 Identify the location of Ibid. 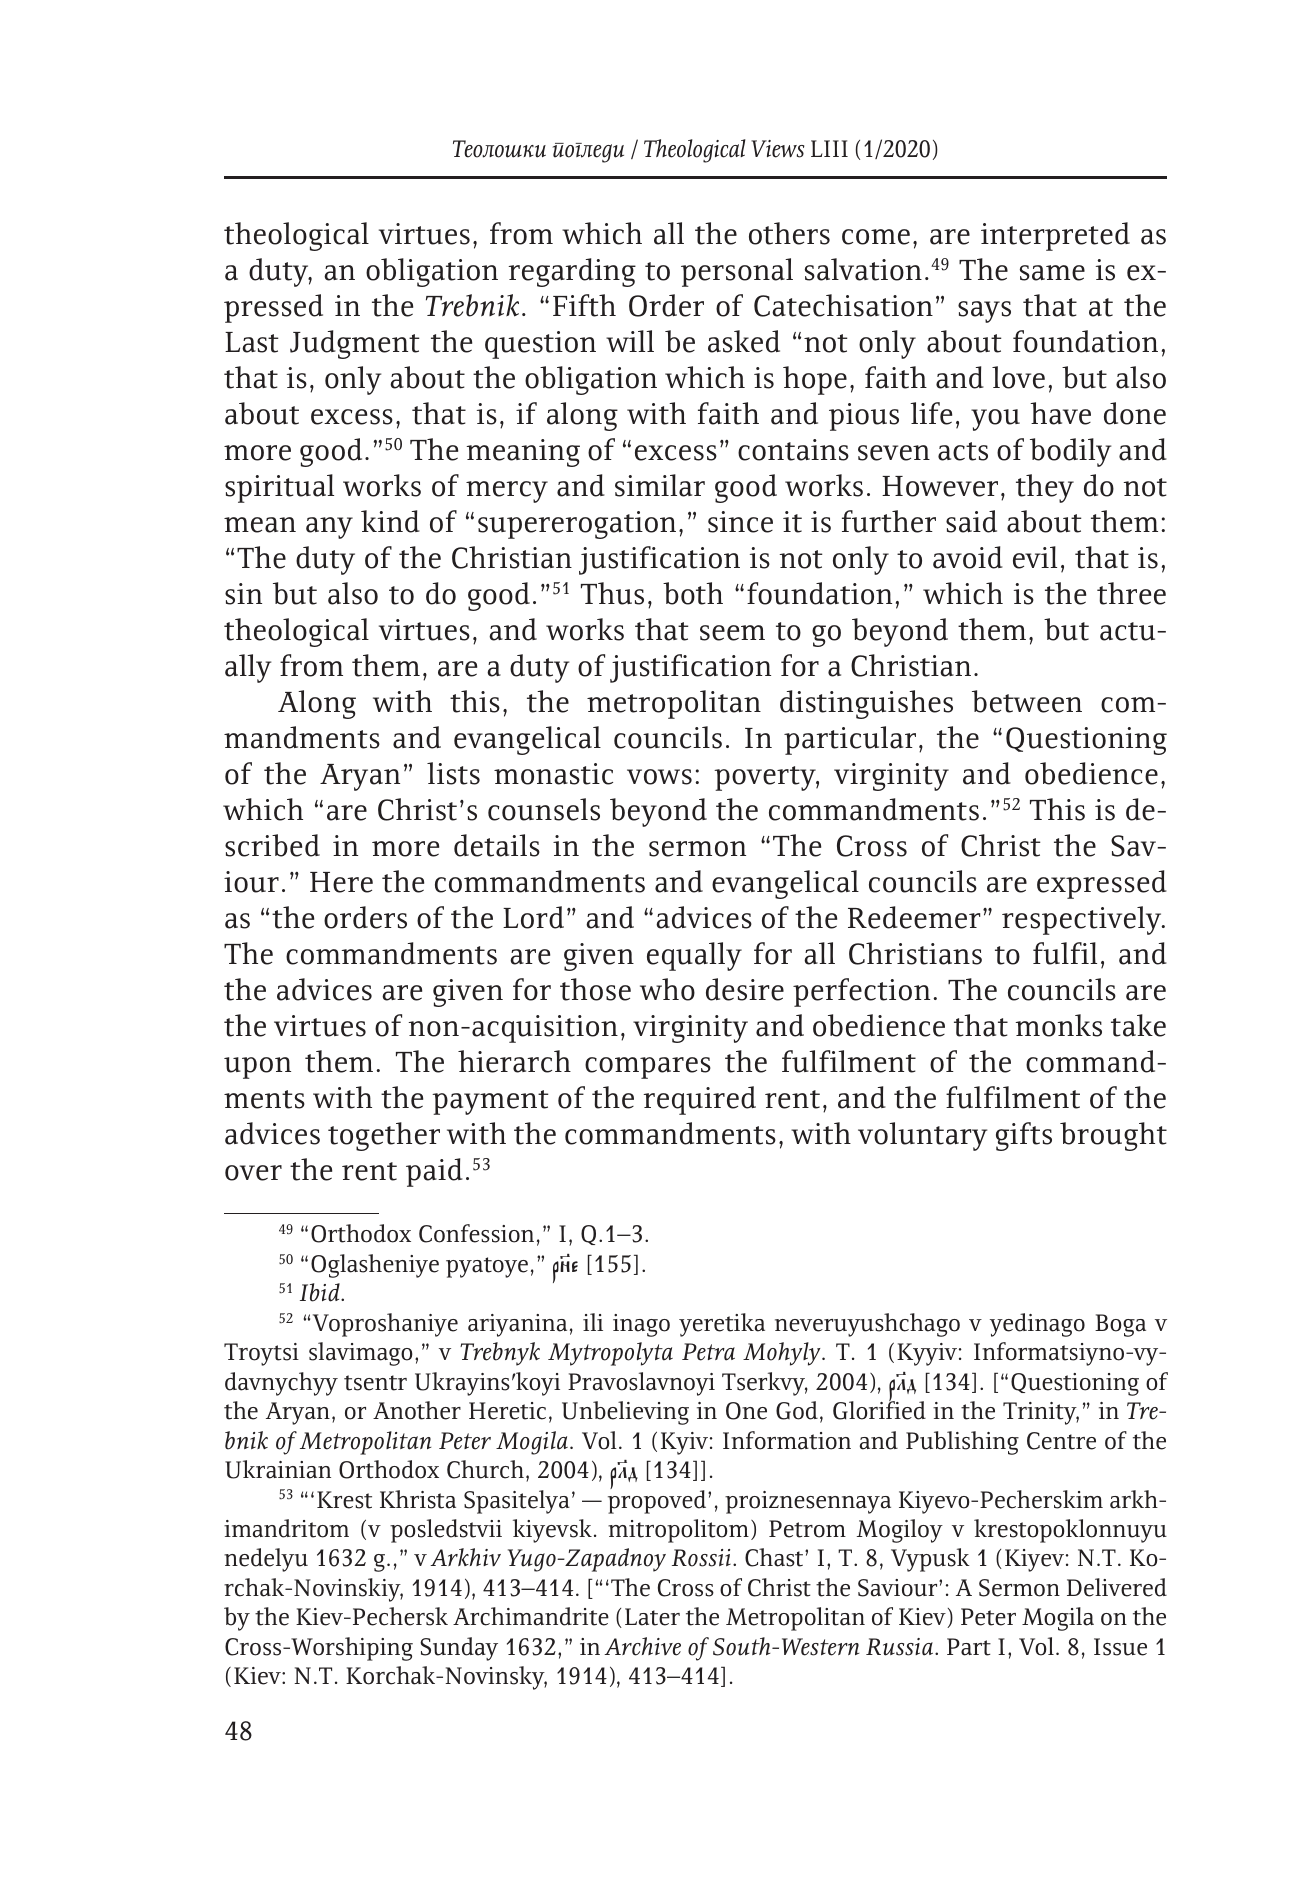
(321, 1292).
